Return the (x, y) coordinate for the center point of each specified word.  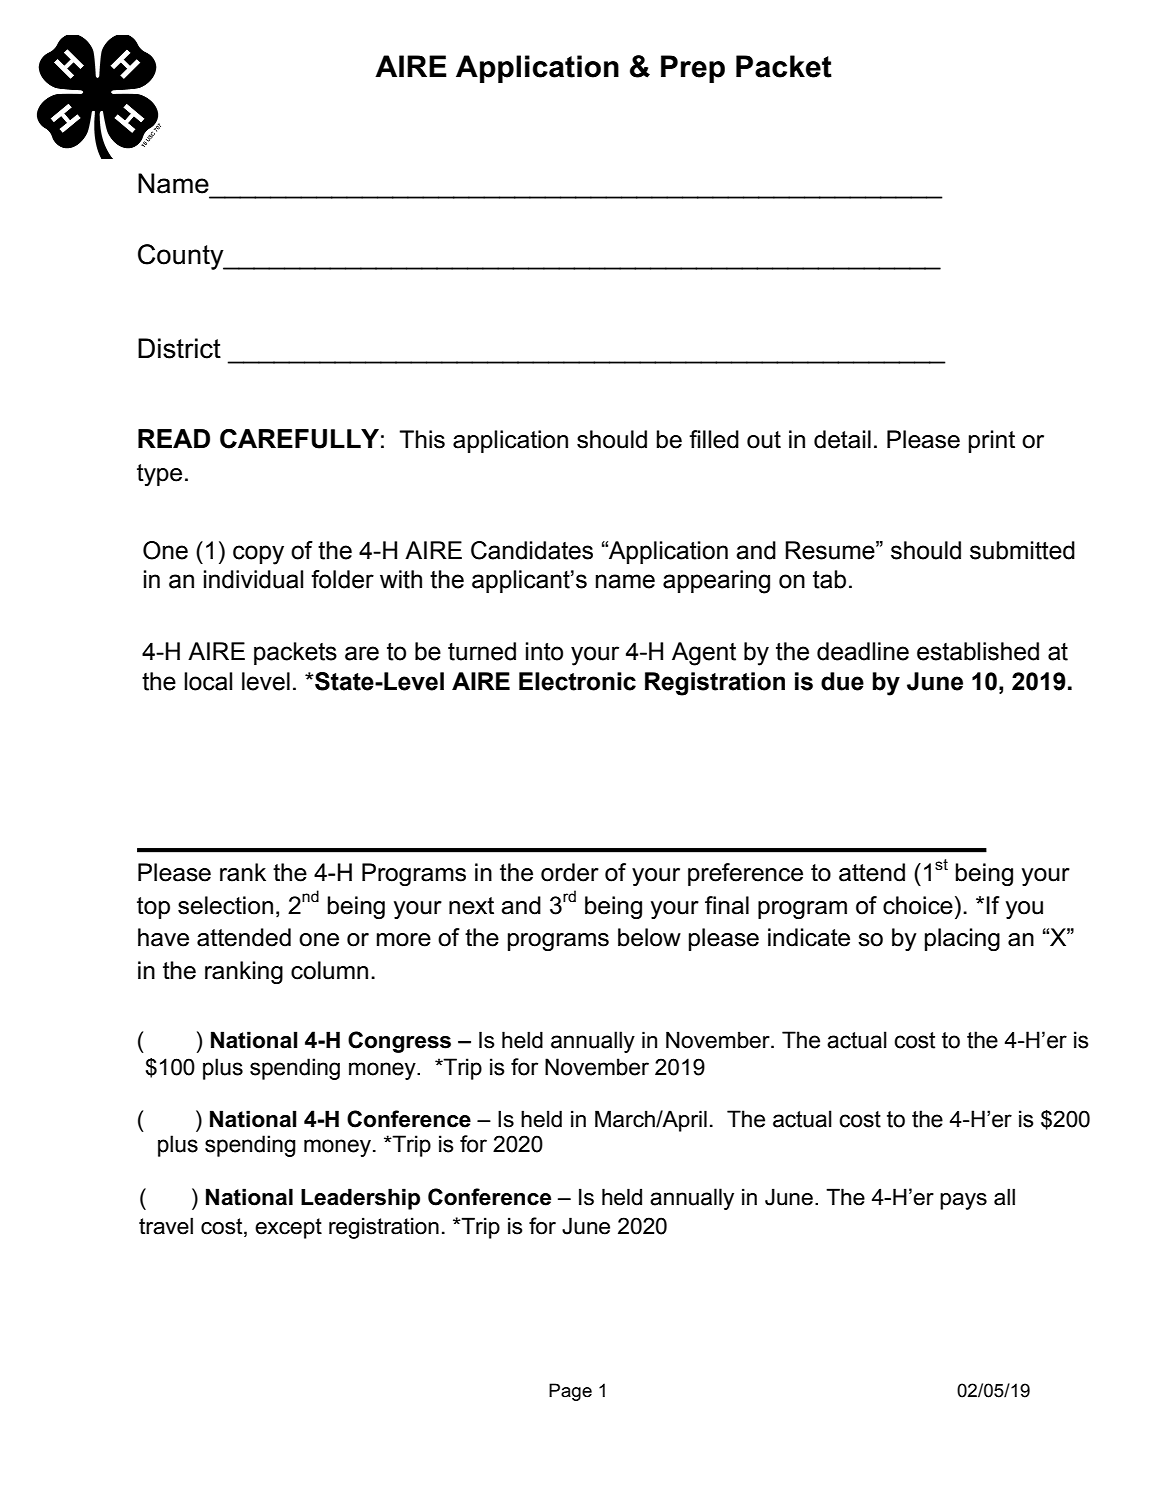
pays (963, 1201)
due (842, 681)
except (288, 1228)
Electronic (577, 681)
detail (842, 439)
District (179, 348)
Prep (693, 69)
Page (570, 1392)
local (208, 681)
